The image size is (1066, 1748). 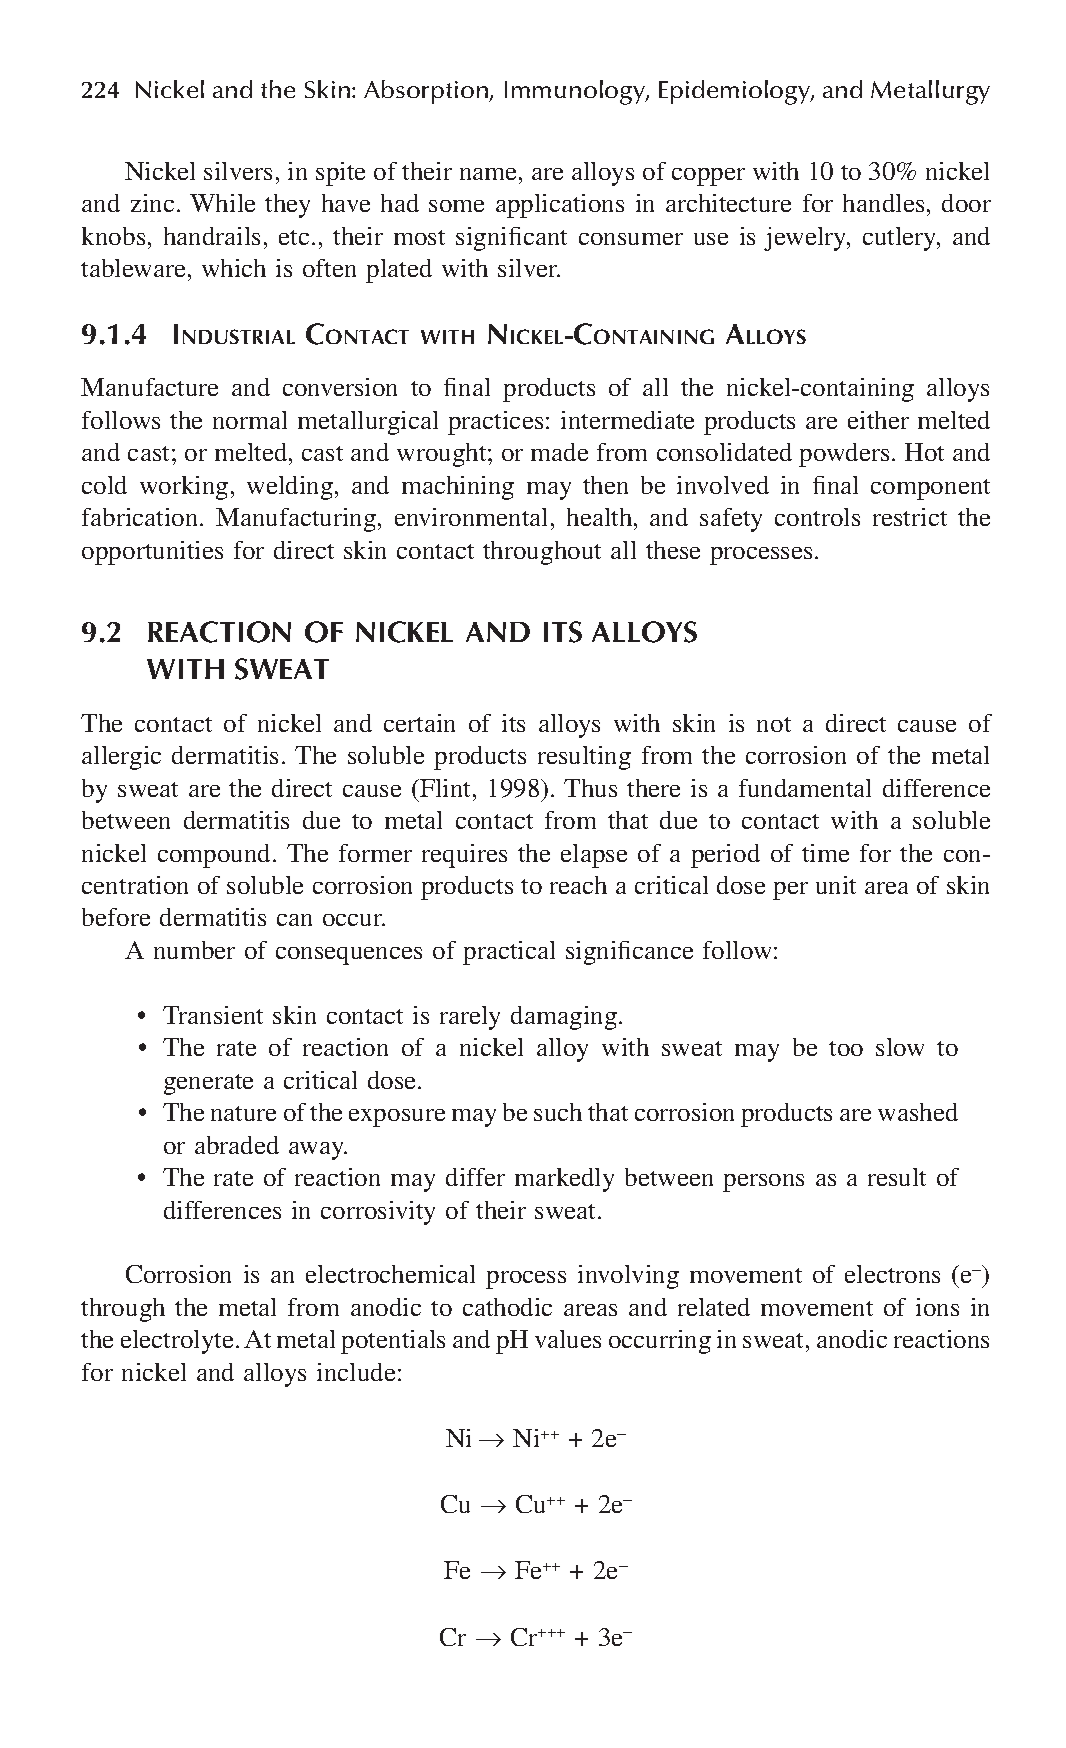 What do you see at coordinates (177, 1342) in the screenshot?
I see `electrolyte` at bounding box center [177, 1342].
